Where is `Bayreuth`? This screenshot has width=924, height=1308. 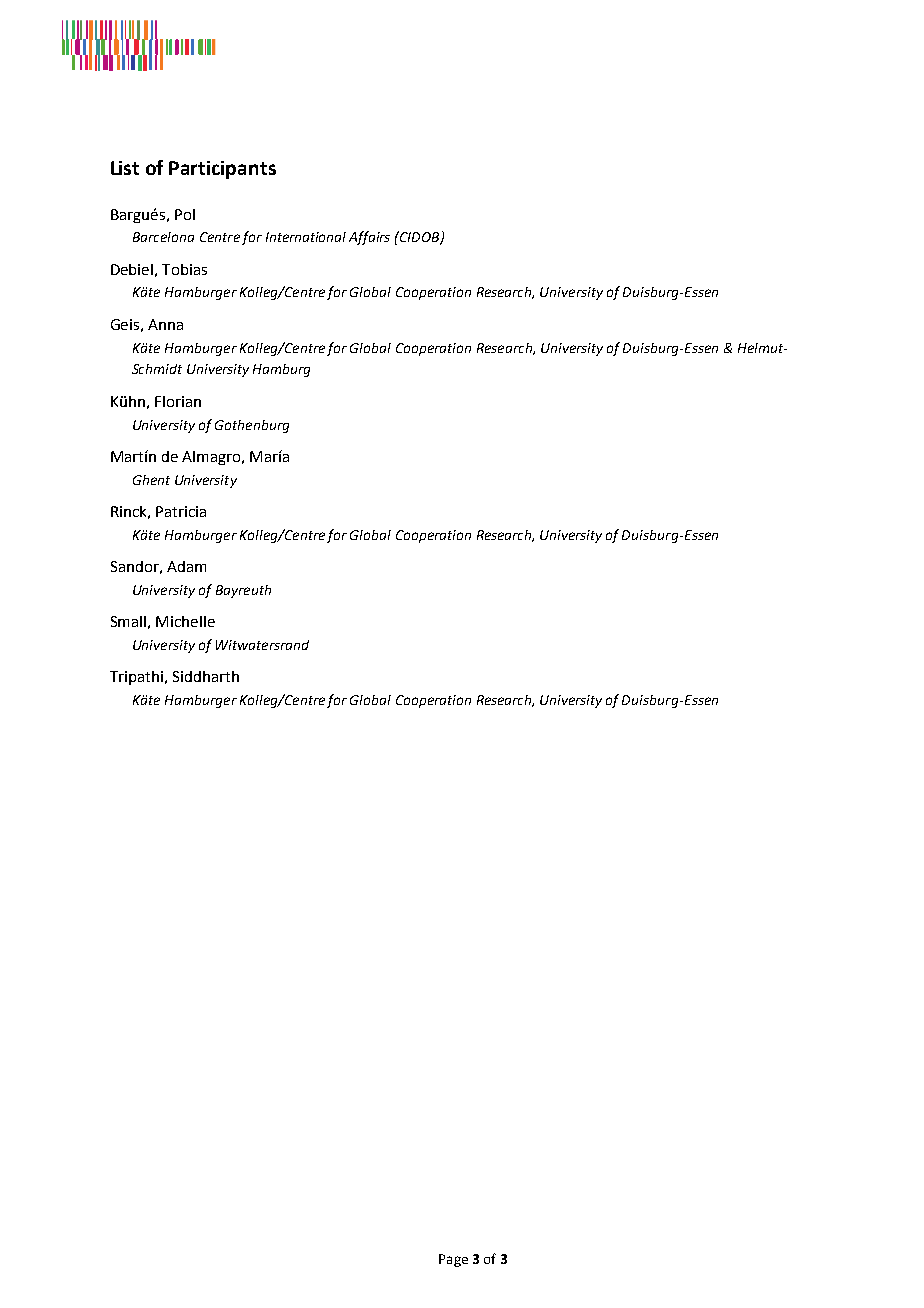
Bayreuth is located at coordinates (243, 591).
